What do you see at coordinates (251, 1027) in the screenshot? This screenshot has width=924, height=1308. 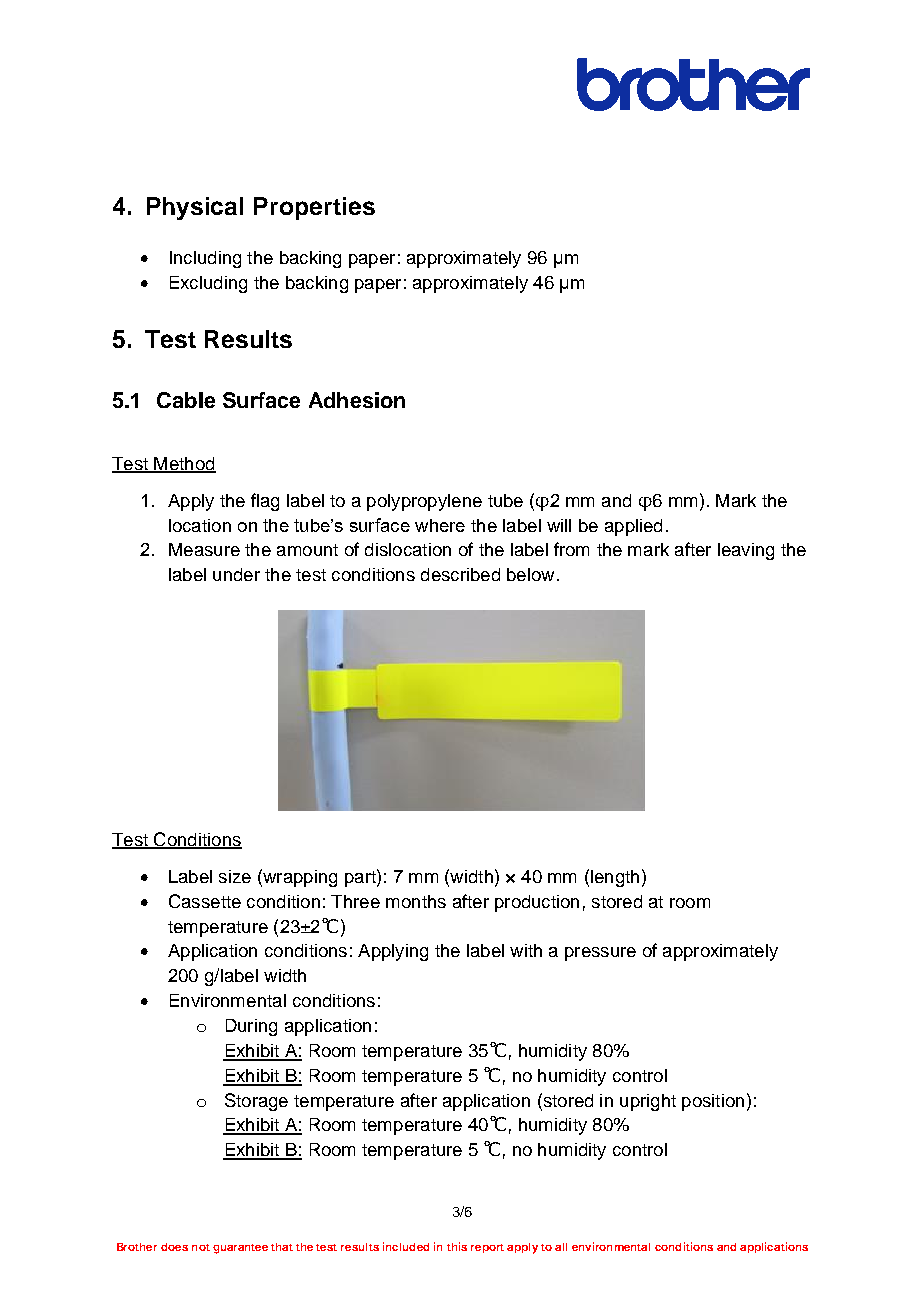 I see `During` at bounding box center [251, 1027].
